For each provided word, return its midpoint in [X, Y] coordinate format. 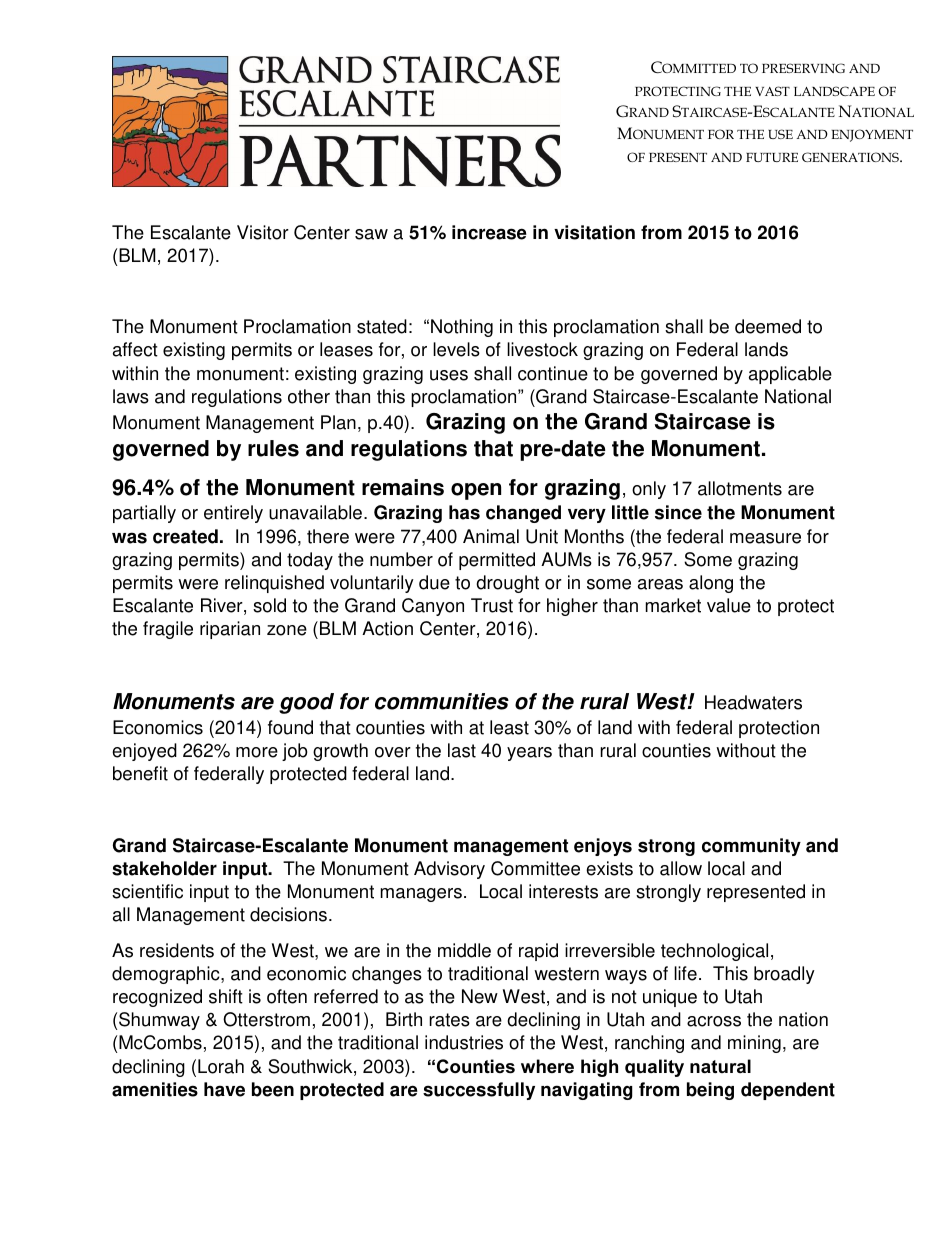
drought [507, 584]
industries [464, 1042]
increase [489, 232]
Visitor [263, 232]
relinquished [274, 584]
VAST [772, 91]
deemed [768, 326]
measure [765, 538]
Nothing [462, 328]
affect [135, 349]
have [224, 1089]
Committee [535, 868]
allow [681, 868]
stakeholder [164, 868]
